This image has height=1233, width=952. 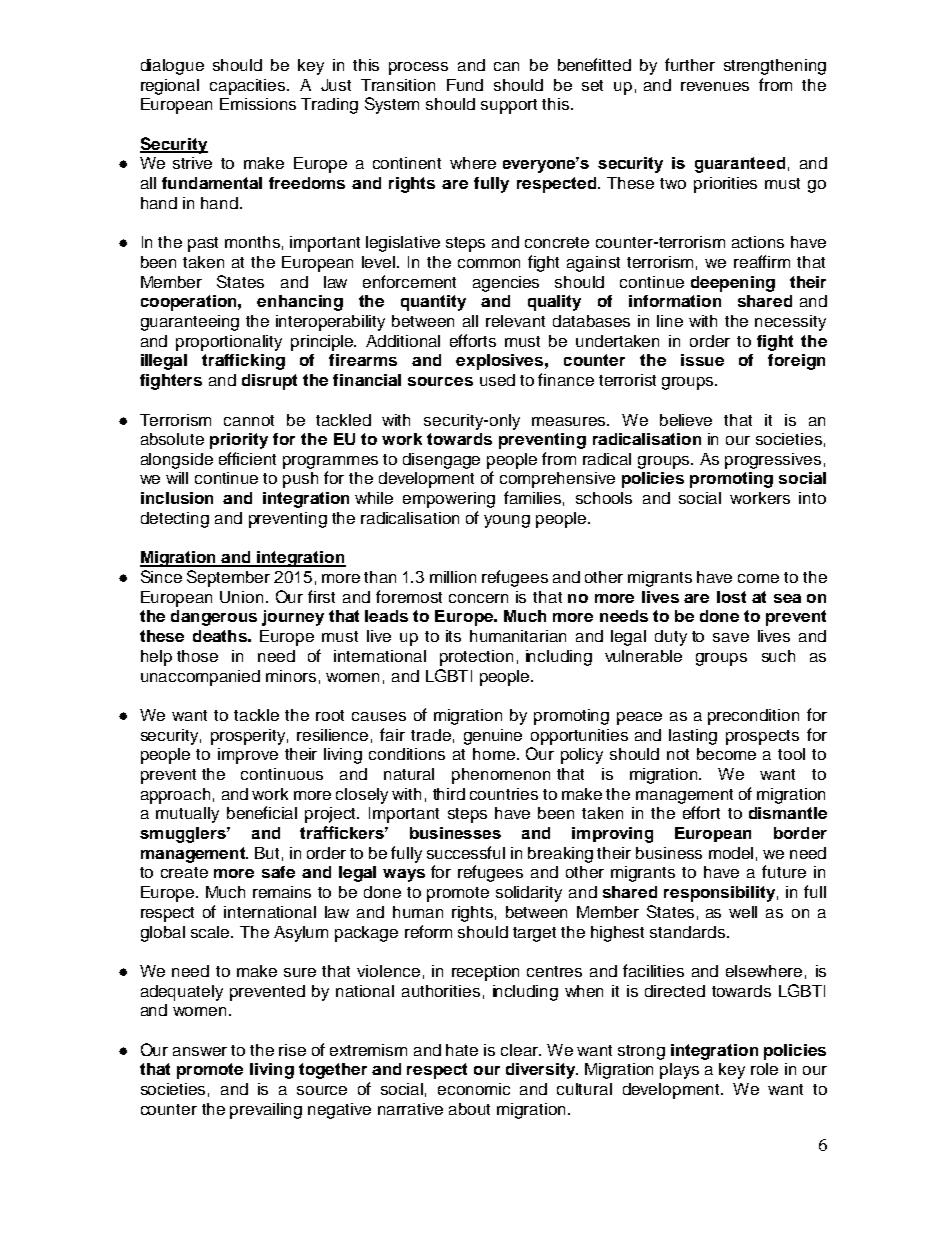 I want to click on prospects, so click(x=762, y=737).
